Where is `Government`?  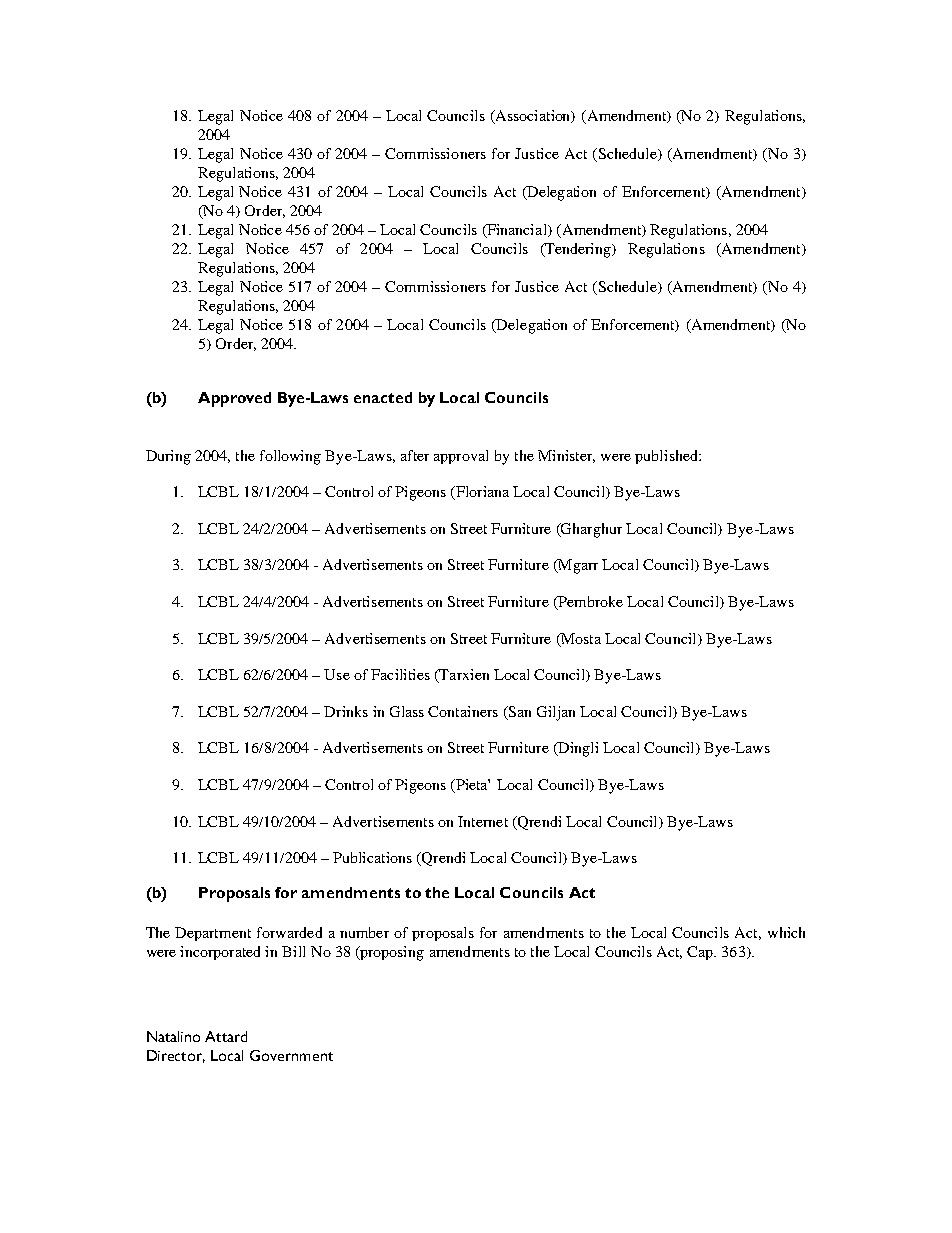 Government is located at coordinates (291, 1055).
